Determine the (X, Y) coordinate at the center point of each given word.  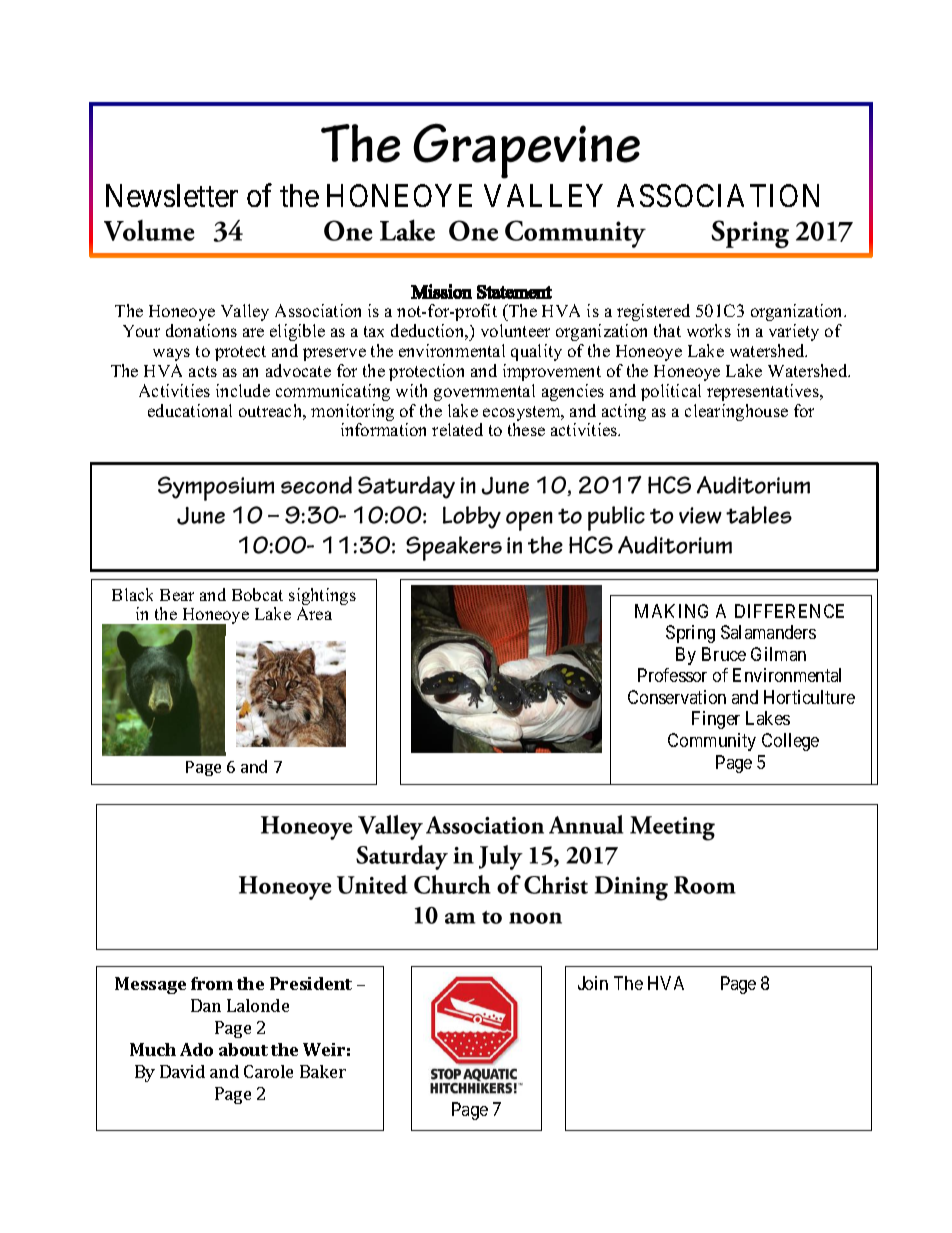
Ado (196, 1049)
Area (314, 613)
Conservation (677, 697)
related (457, 429)
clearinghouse (736, 412)
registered (653, 312)
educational (190, 410)
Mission (441, 291)
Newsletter (172, 195)
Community (712, 742)
